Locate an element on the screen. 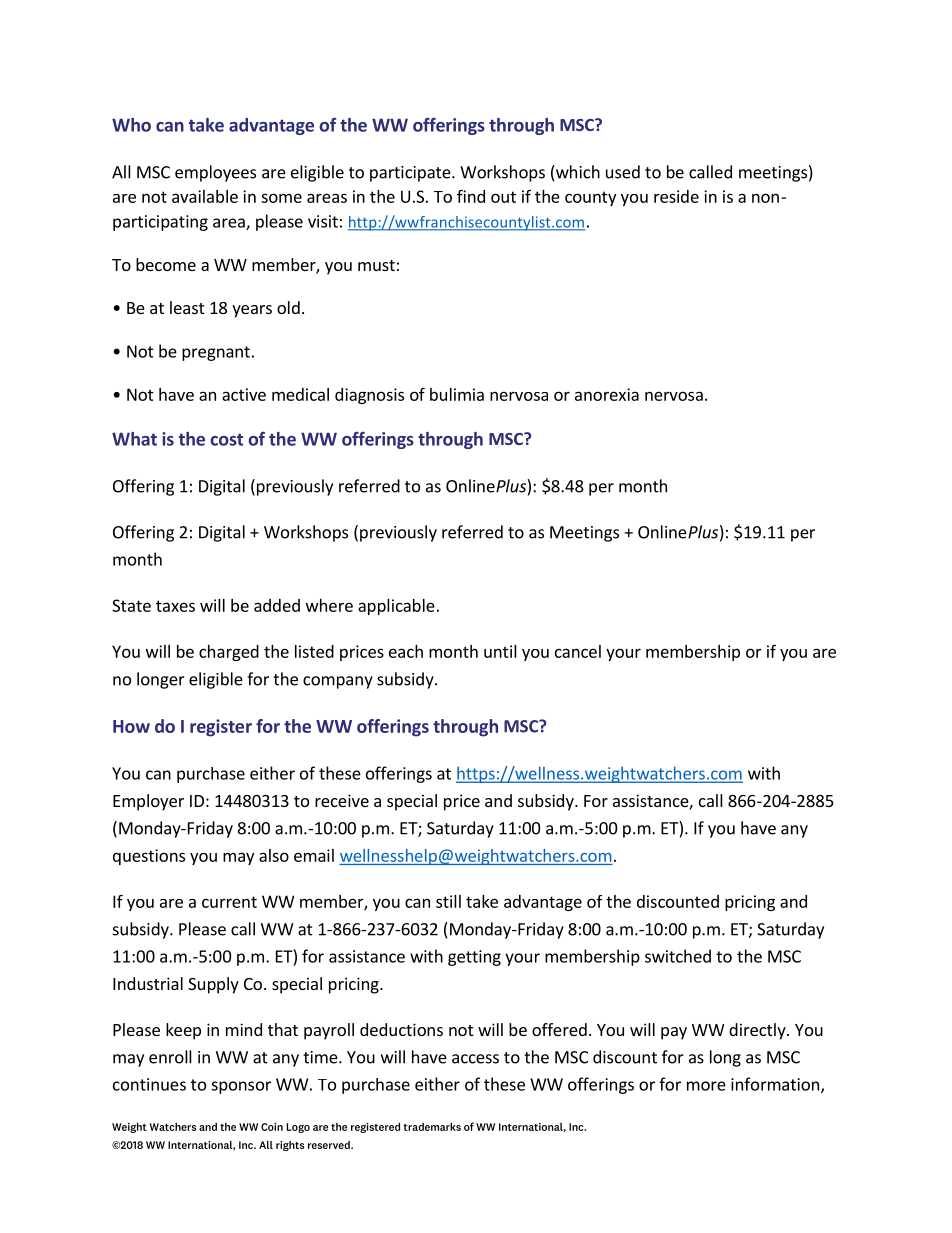  current is located at coordinates (229, 902).
